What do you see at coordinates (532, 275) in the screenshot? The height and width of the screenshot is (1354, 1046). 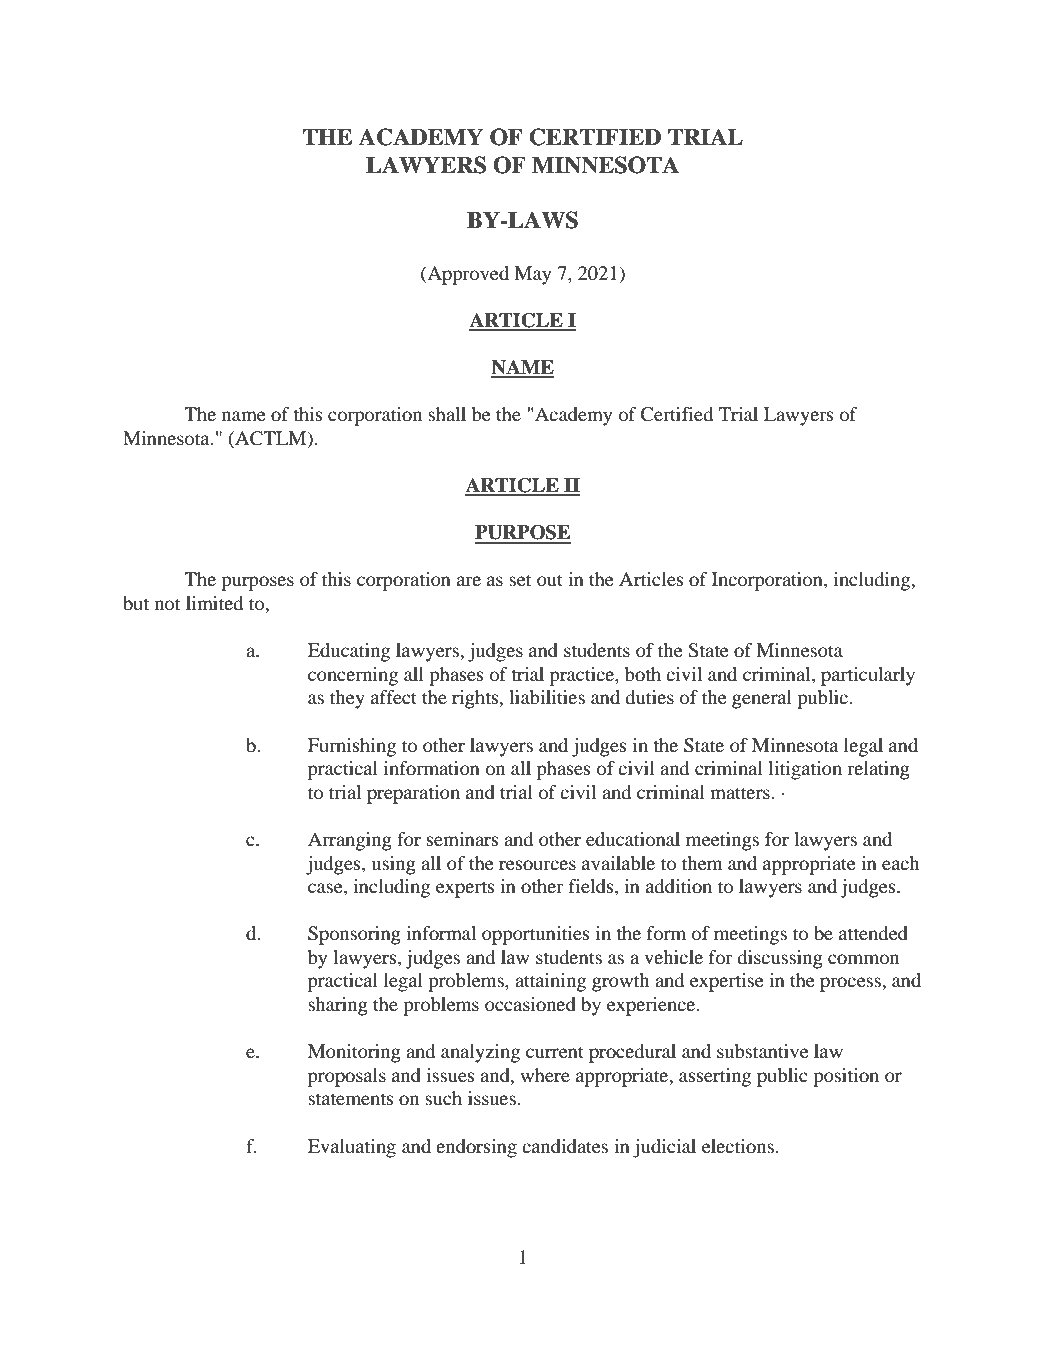 I see `May` at bounding box center [532, 275].
